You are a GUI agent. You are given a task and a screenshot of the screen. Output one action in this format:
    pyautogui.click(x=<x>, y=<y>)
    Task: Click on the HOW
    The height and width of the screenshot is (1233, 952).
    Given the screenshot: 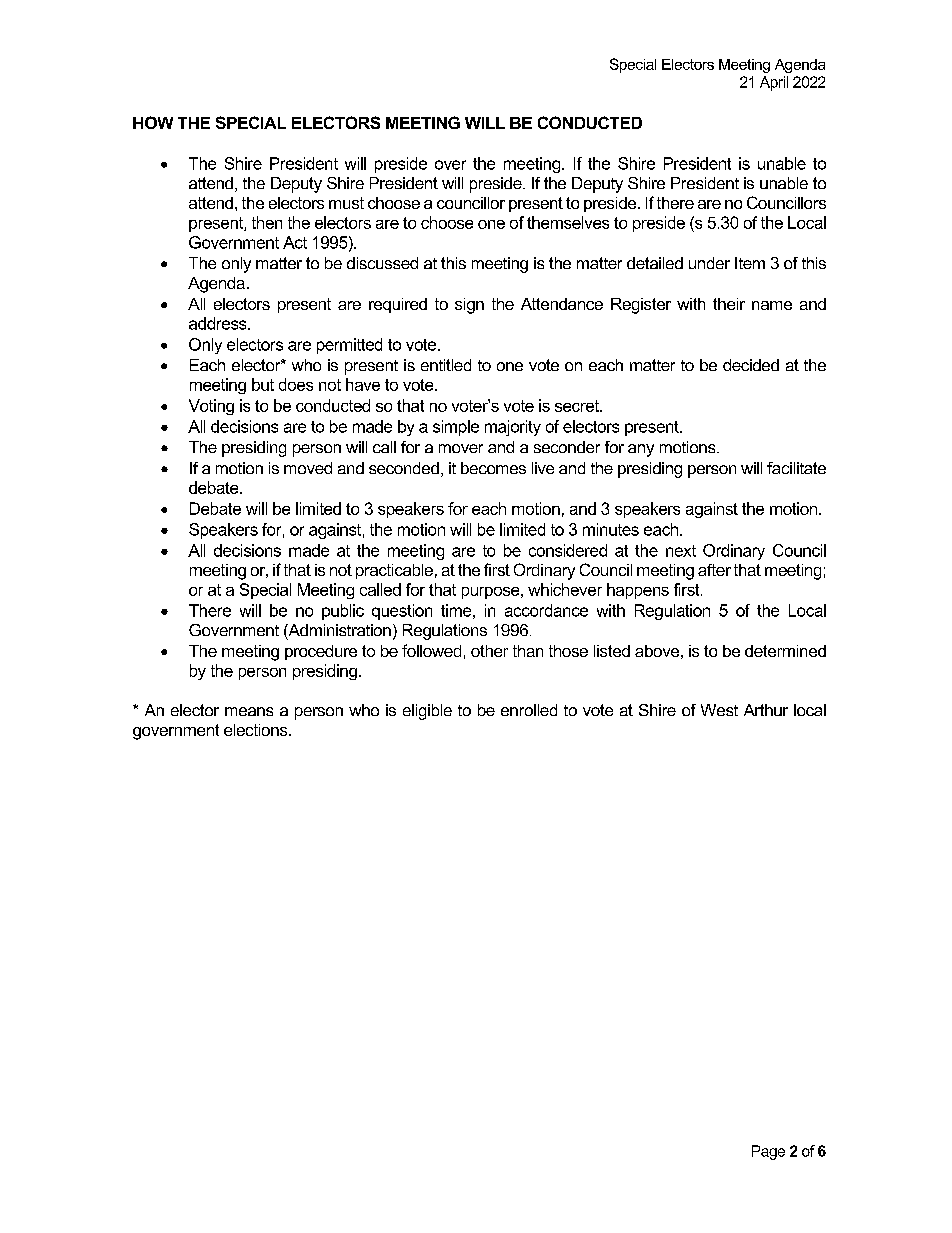 What is the action you would take?
    pyautogui.click(x=153, y=122)
